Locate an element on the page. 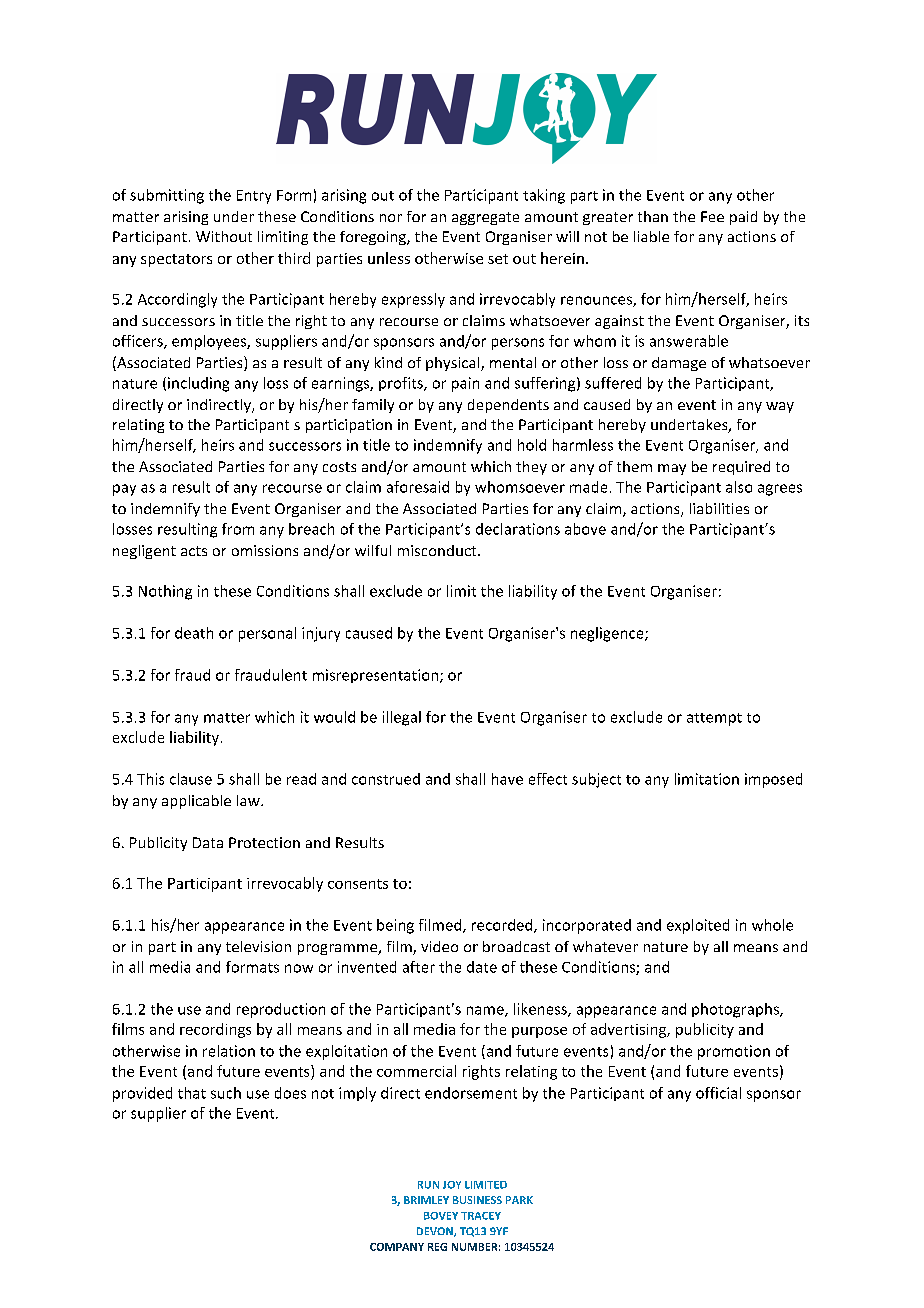  aggregate is located at coordinates (485, 218).
